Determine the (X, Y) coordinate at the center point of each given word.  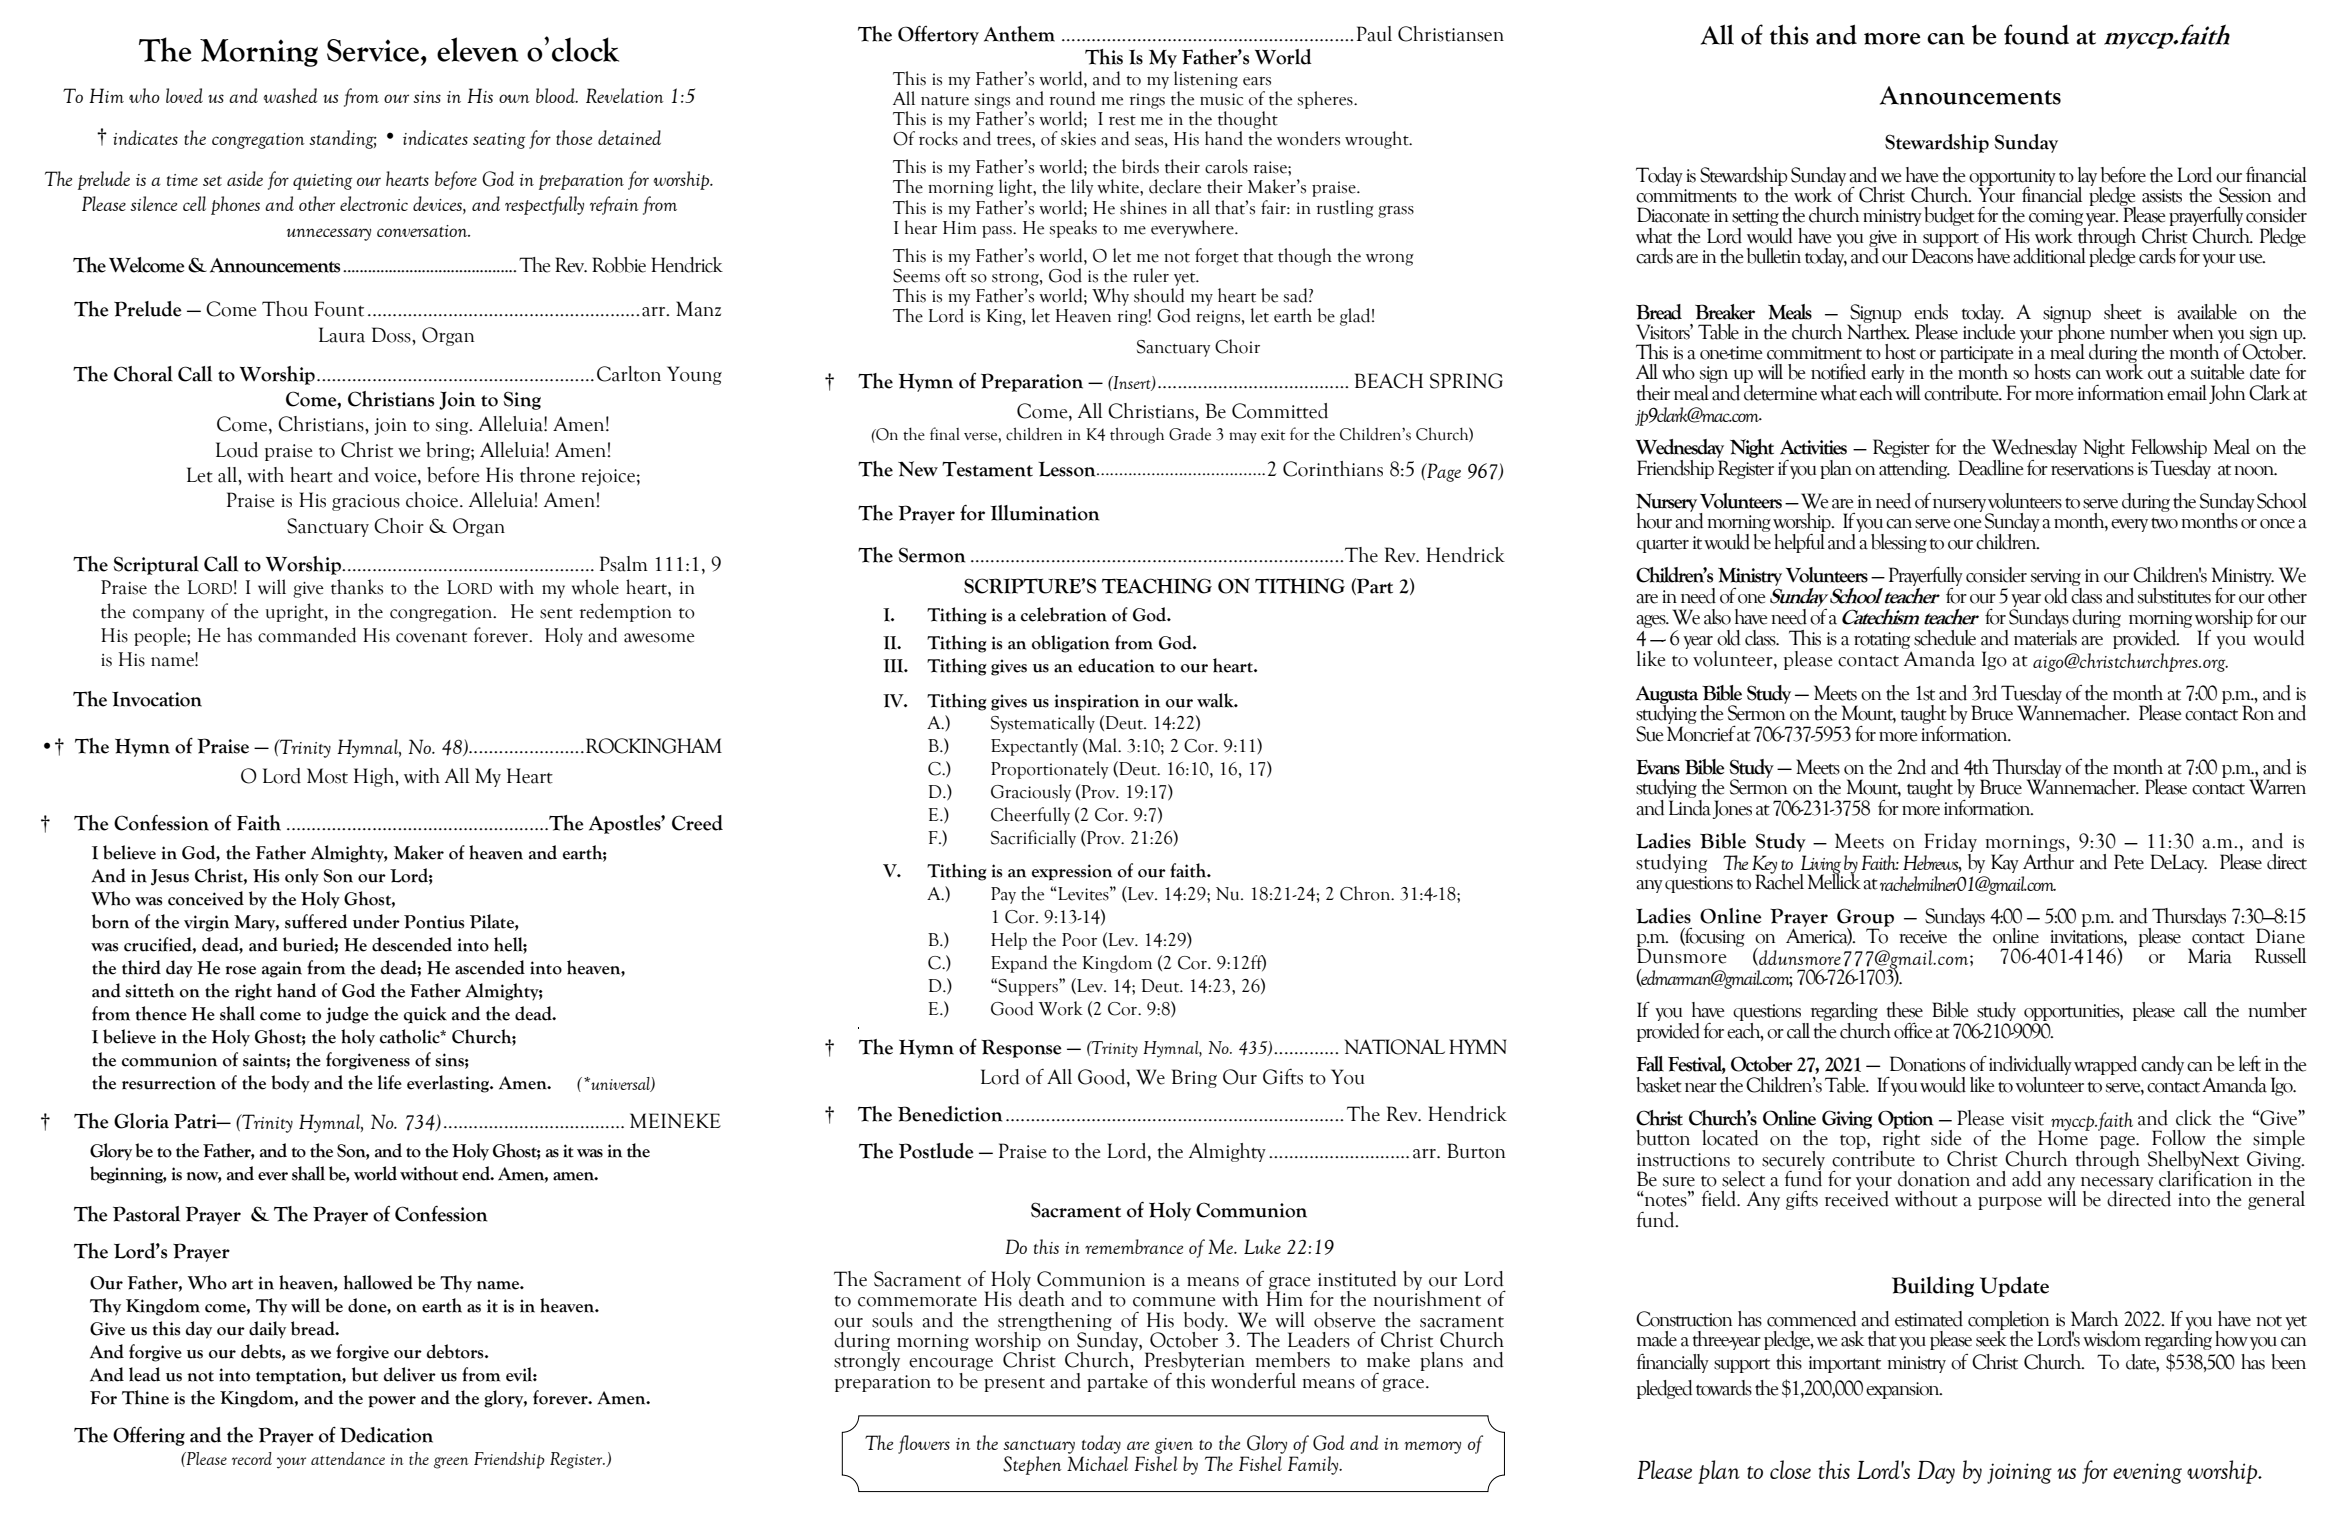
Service (374, 50)
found (2036, 34)
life (390, 1082)
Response (1021, 1048)
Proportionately (1049, 770)
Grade (1190, 434)
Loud (237, 450)
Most (327, 776)
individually (2030, 1067)
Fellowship (2169, 448)
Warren (2277, 787)
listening (1206, 80)
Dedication (386, 1435)
